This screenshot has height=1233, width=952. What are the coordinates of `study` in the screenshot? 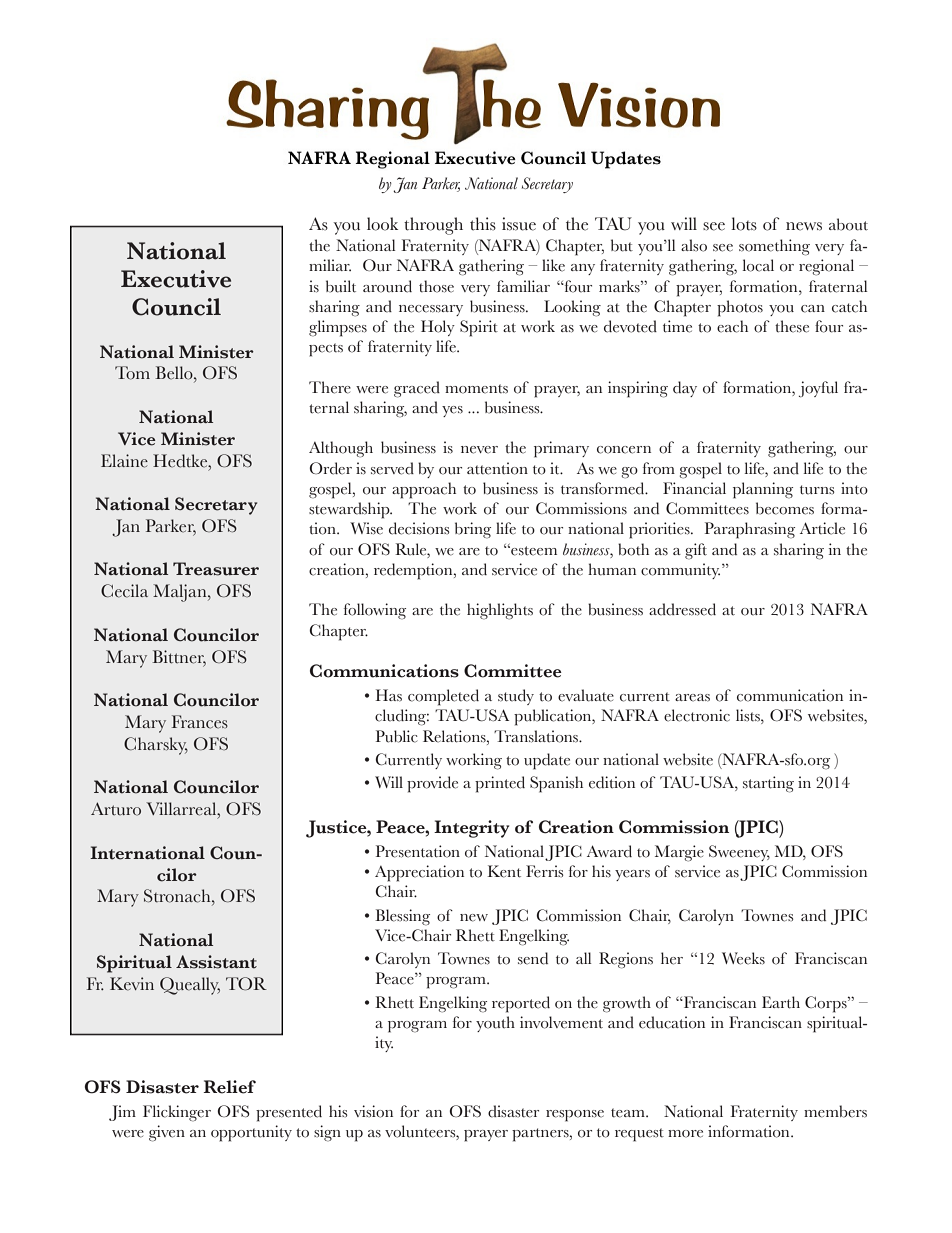 It's located at (516, 697).
